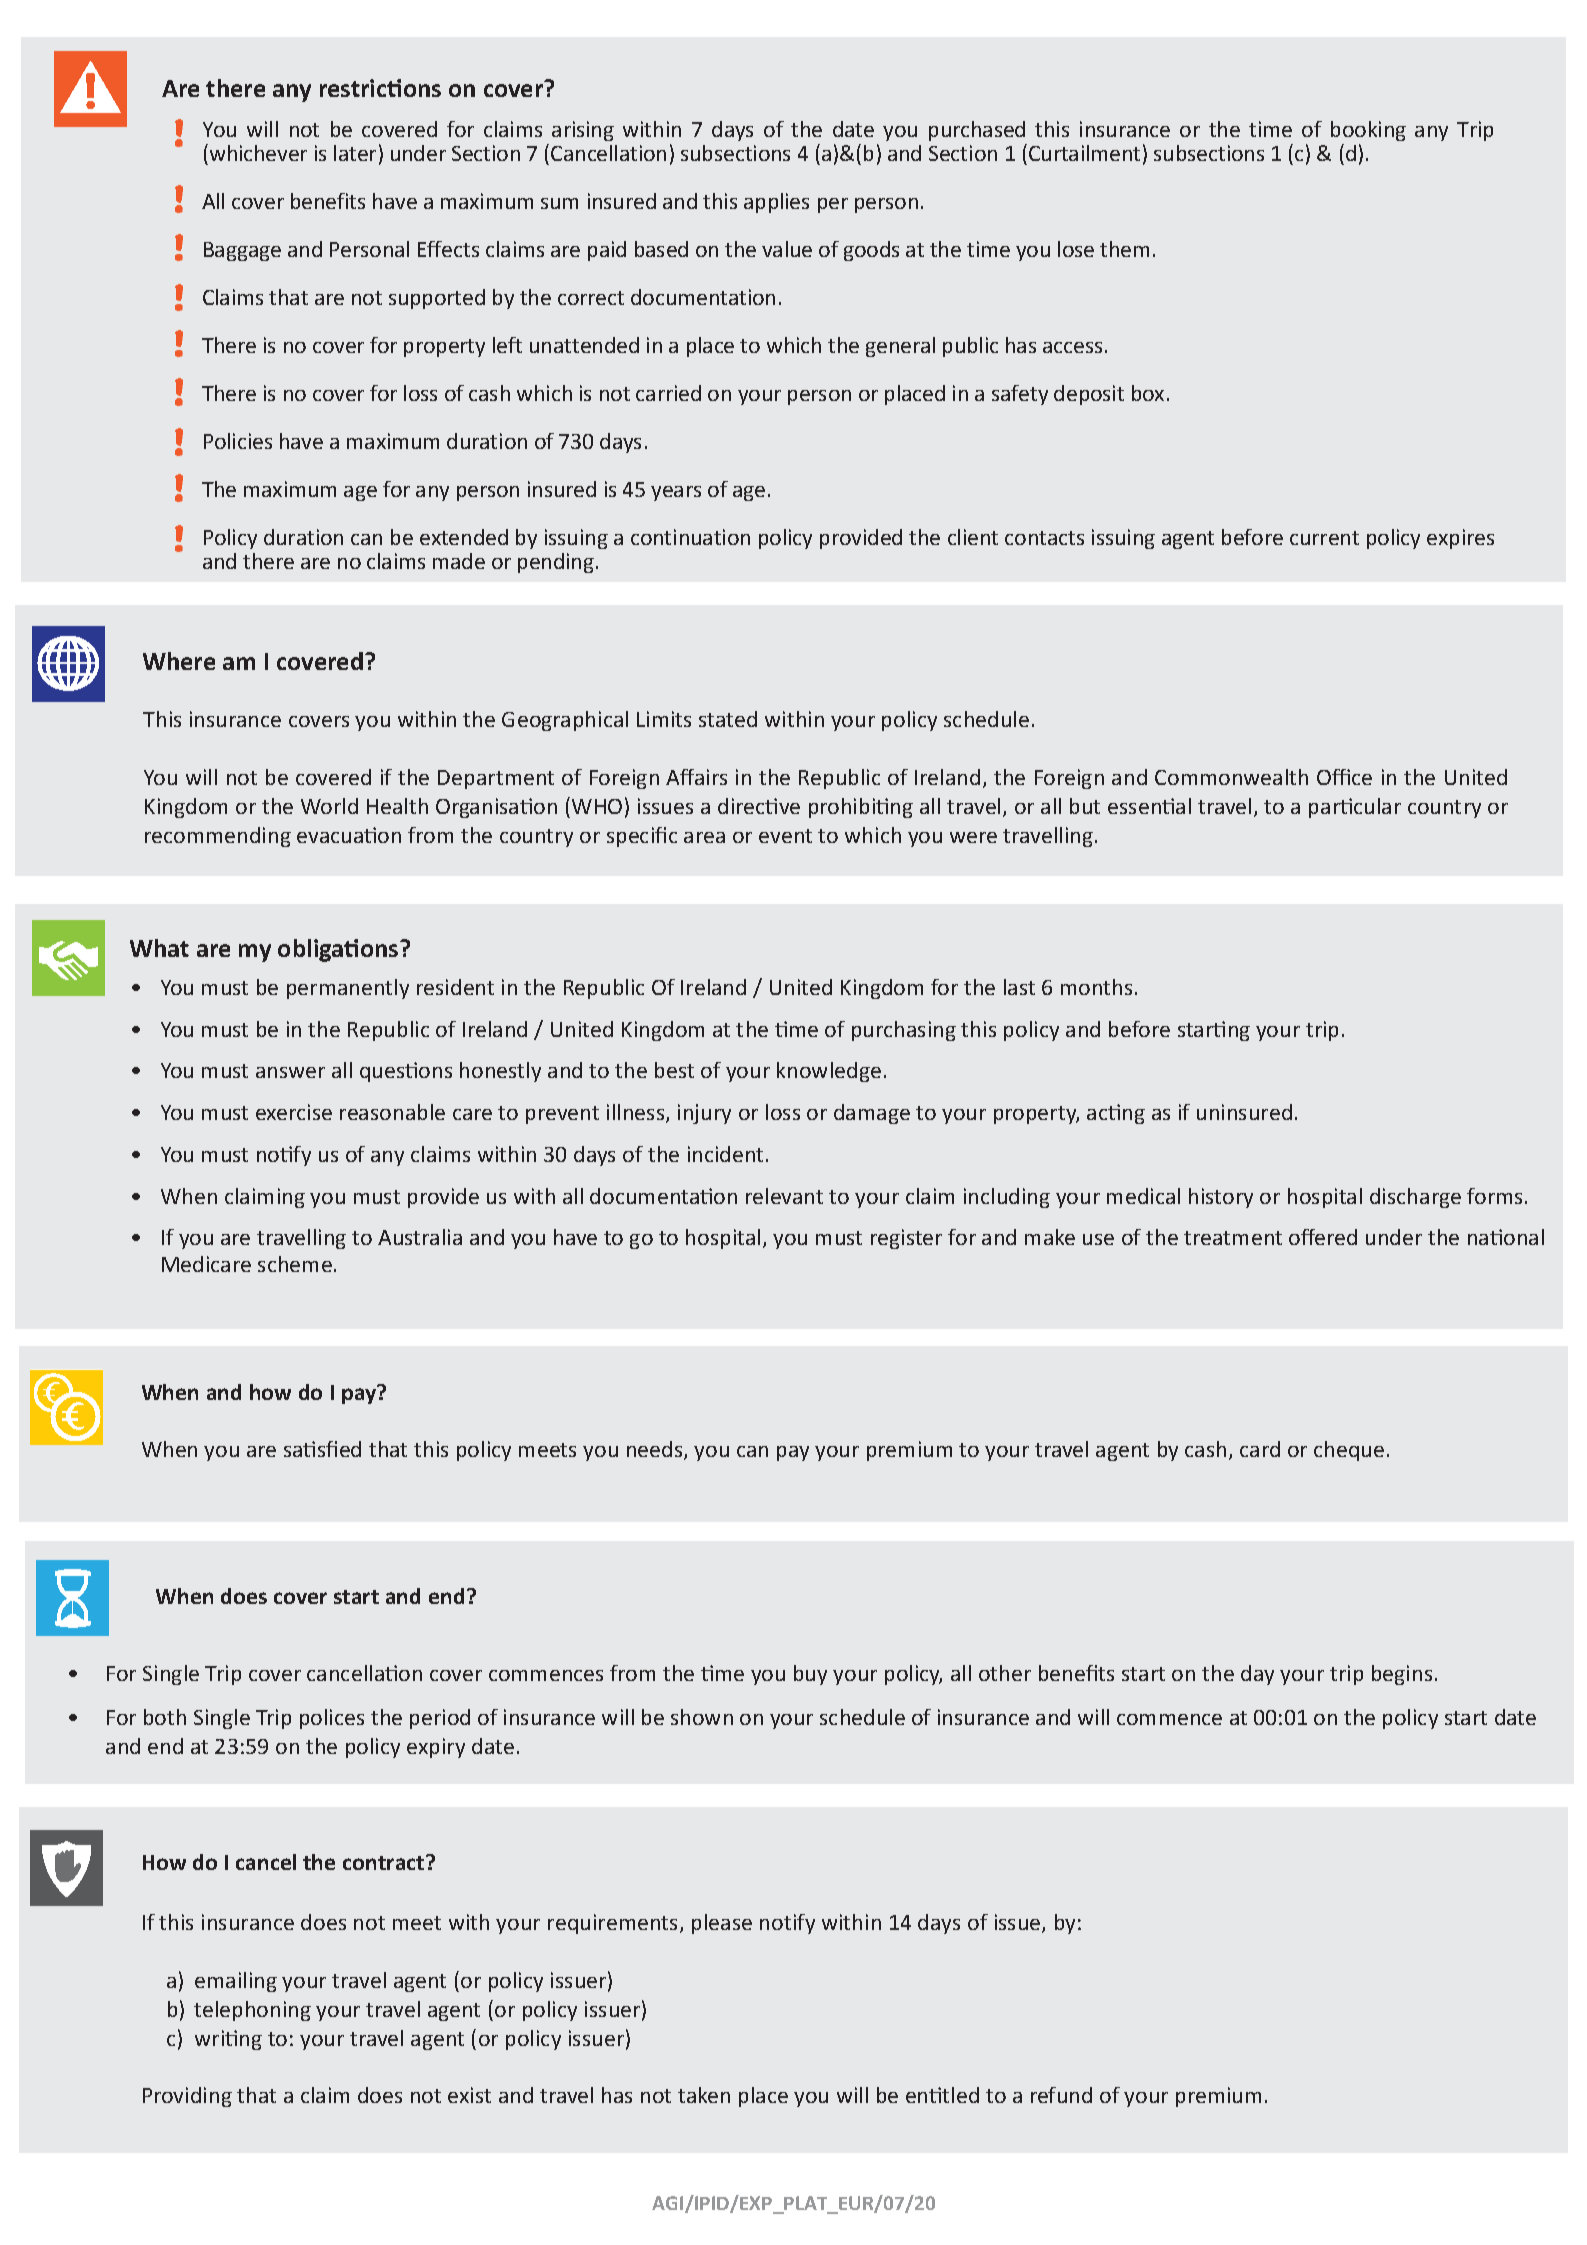 The height and width of the screenshot is (2245, 1587). Describe the element at coordinates (942, 2095) in the screenshot. I see `entitled` at that location.
